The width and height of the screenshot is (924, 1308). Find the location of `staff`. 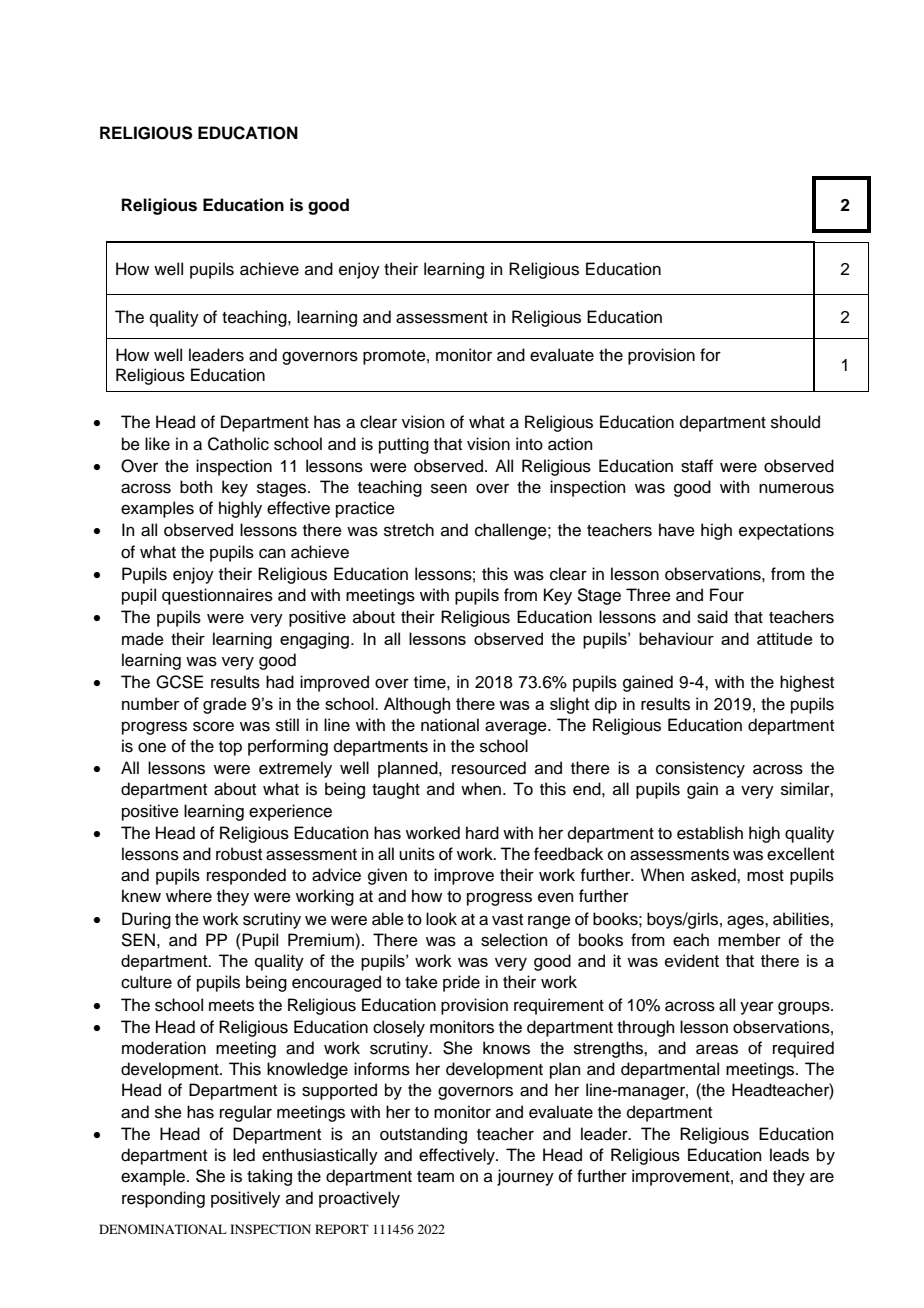

staff is located at coordinates (697, 466).
